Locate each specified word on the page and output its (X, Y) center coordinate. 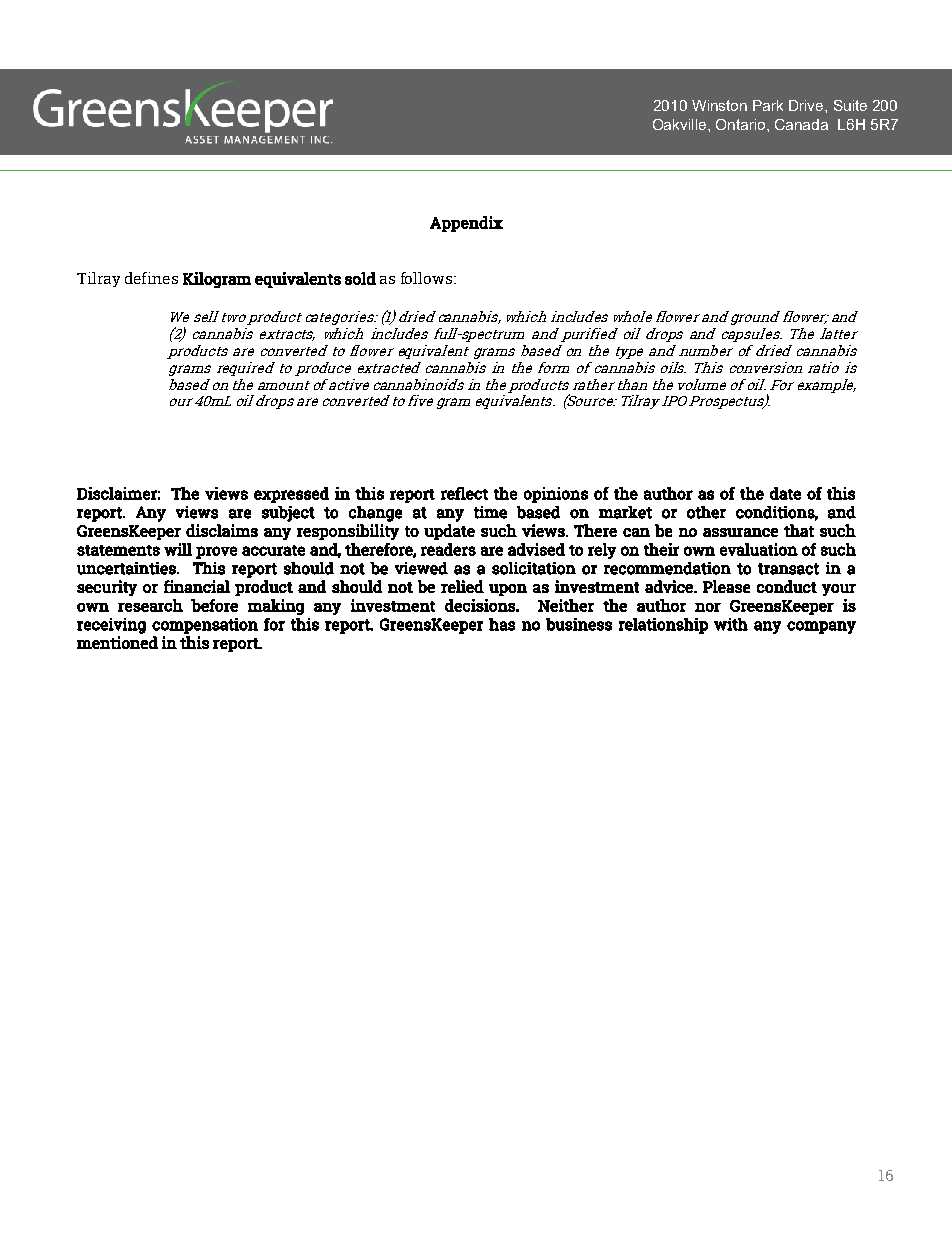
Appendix (466, 224)
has (502, 624)
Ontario (742, 124)
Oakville (681, 124)
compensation (205, 626)
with (731, 624)
